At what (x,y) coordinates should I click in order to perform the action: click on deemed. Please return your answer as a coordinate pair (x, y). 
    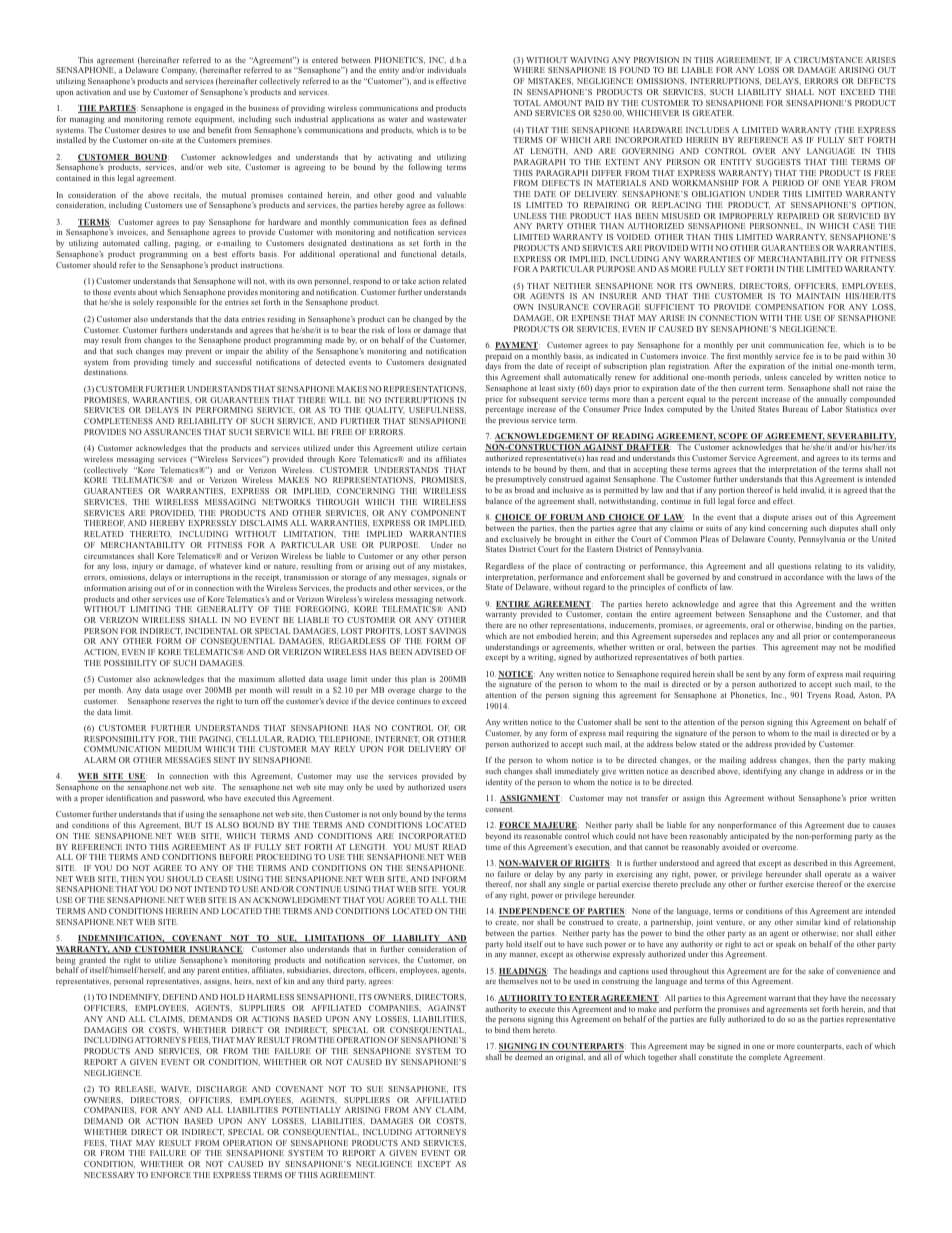
    Looking at the image, I should click on (529, 1057).
